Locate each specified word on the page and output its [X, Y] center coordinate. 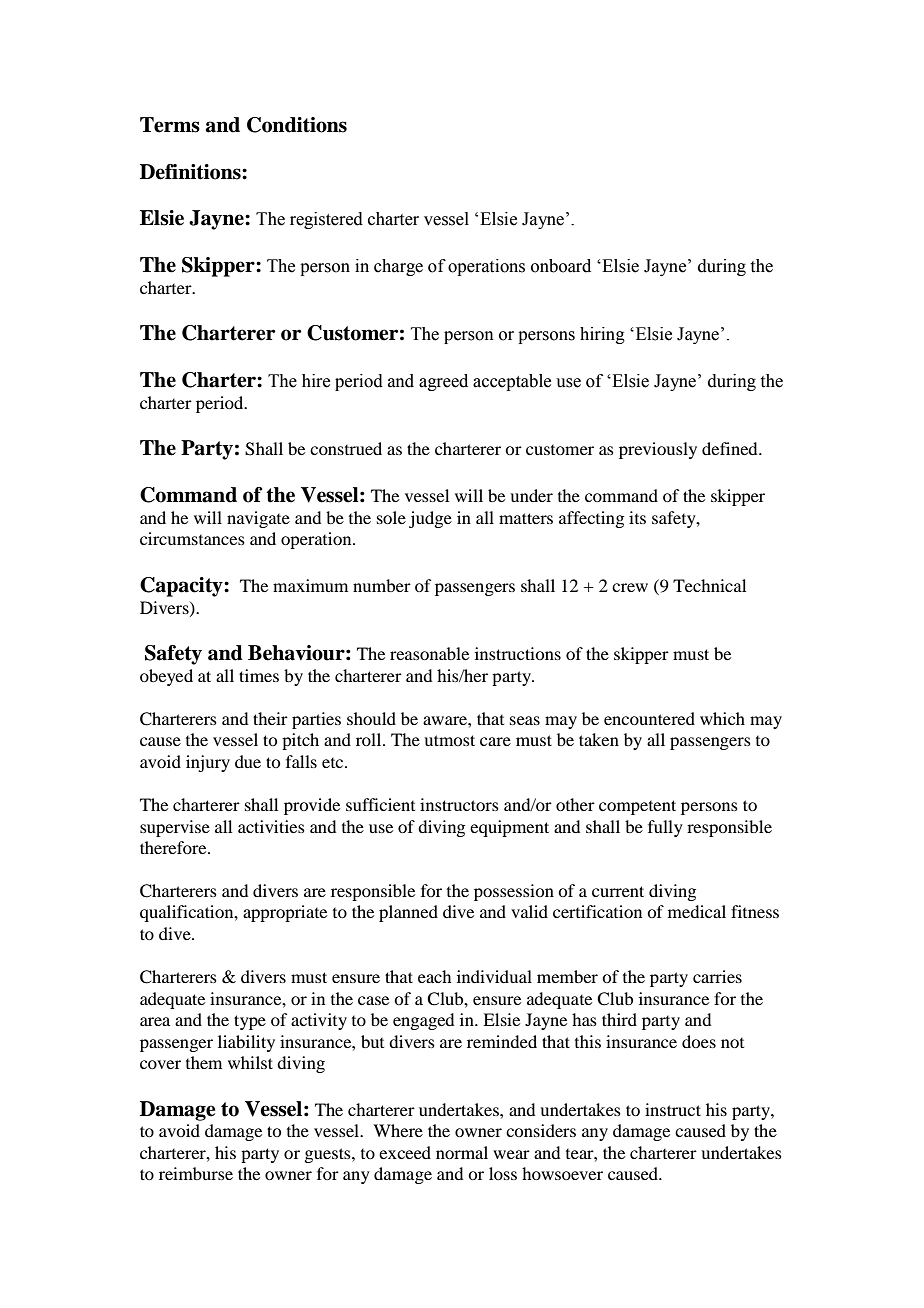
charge [398, 267]
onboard [561, 266]
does [699, 1041]
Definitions [191, 172]
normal [462, 1152]
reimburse [196, 1173]
